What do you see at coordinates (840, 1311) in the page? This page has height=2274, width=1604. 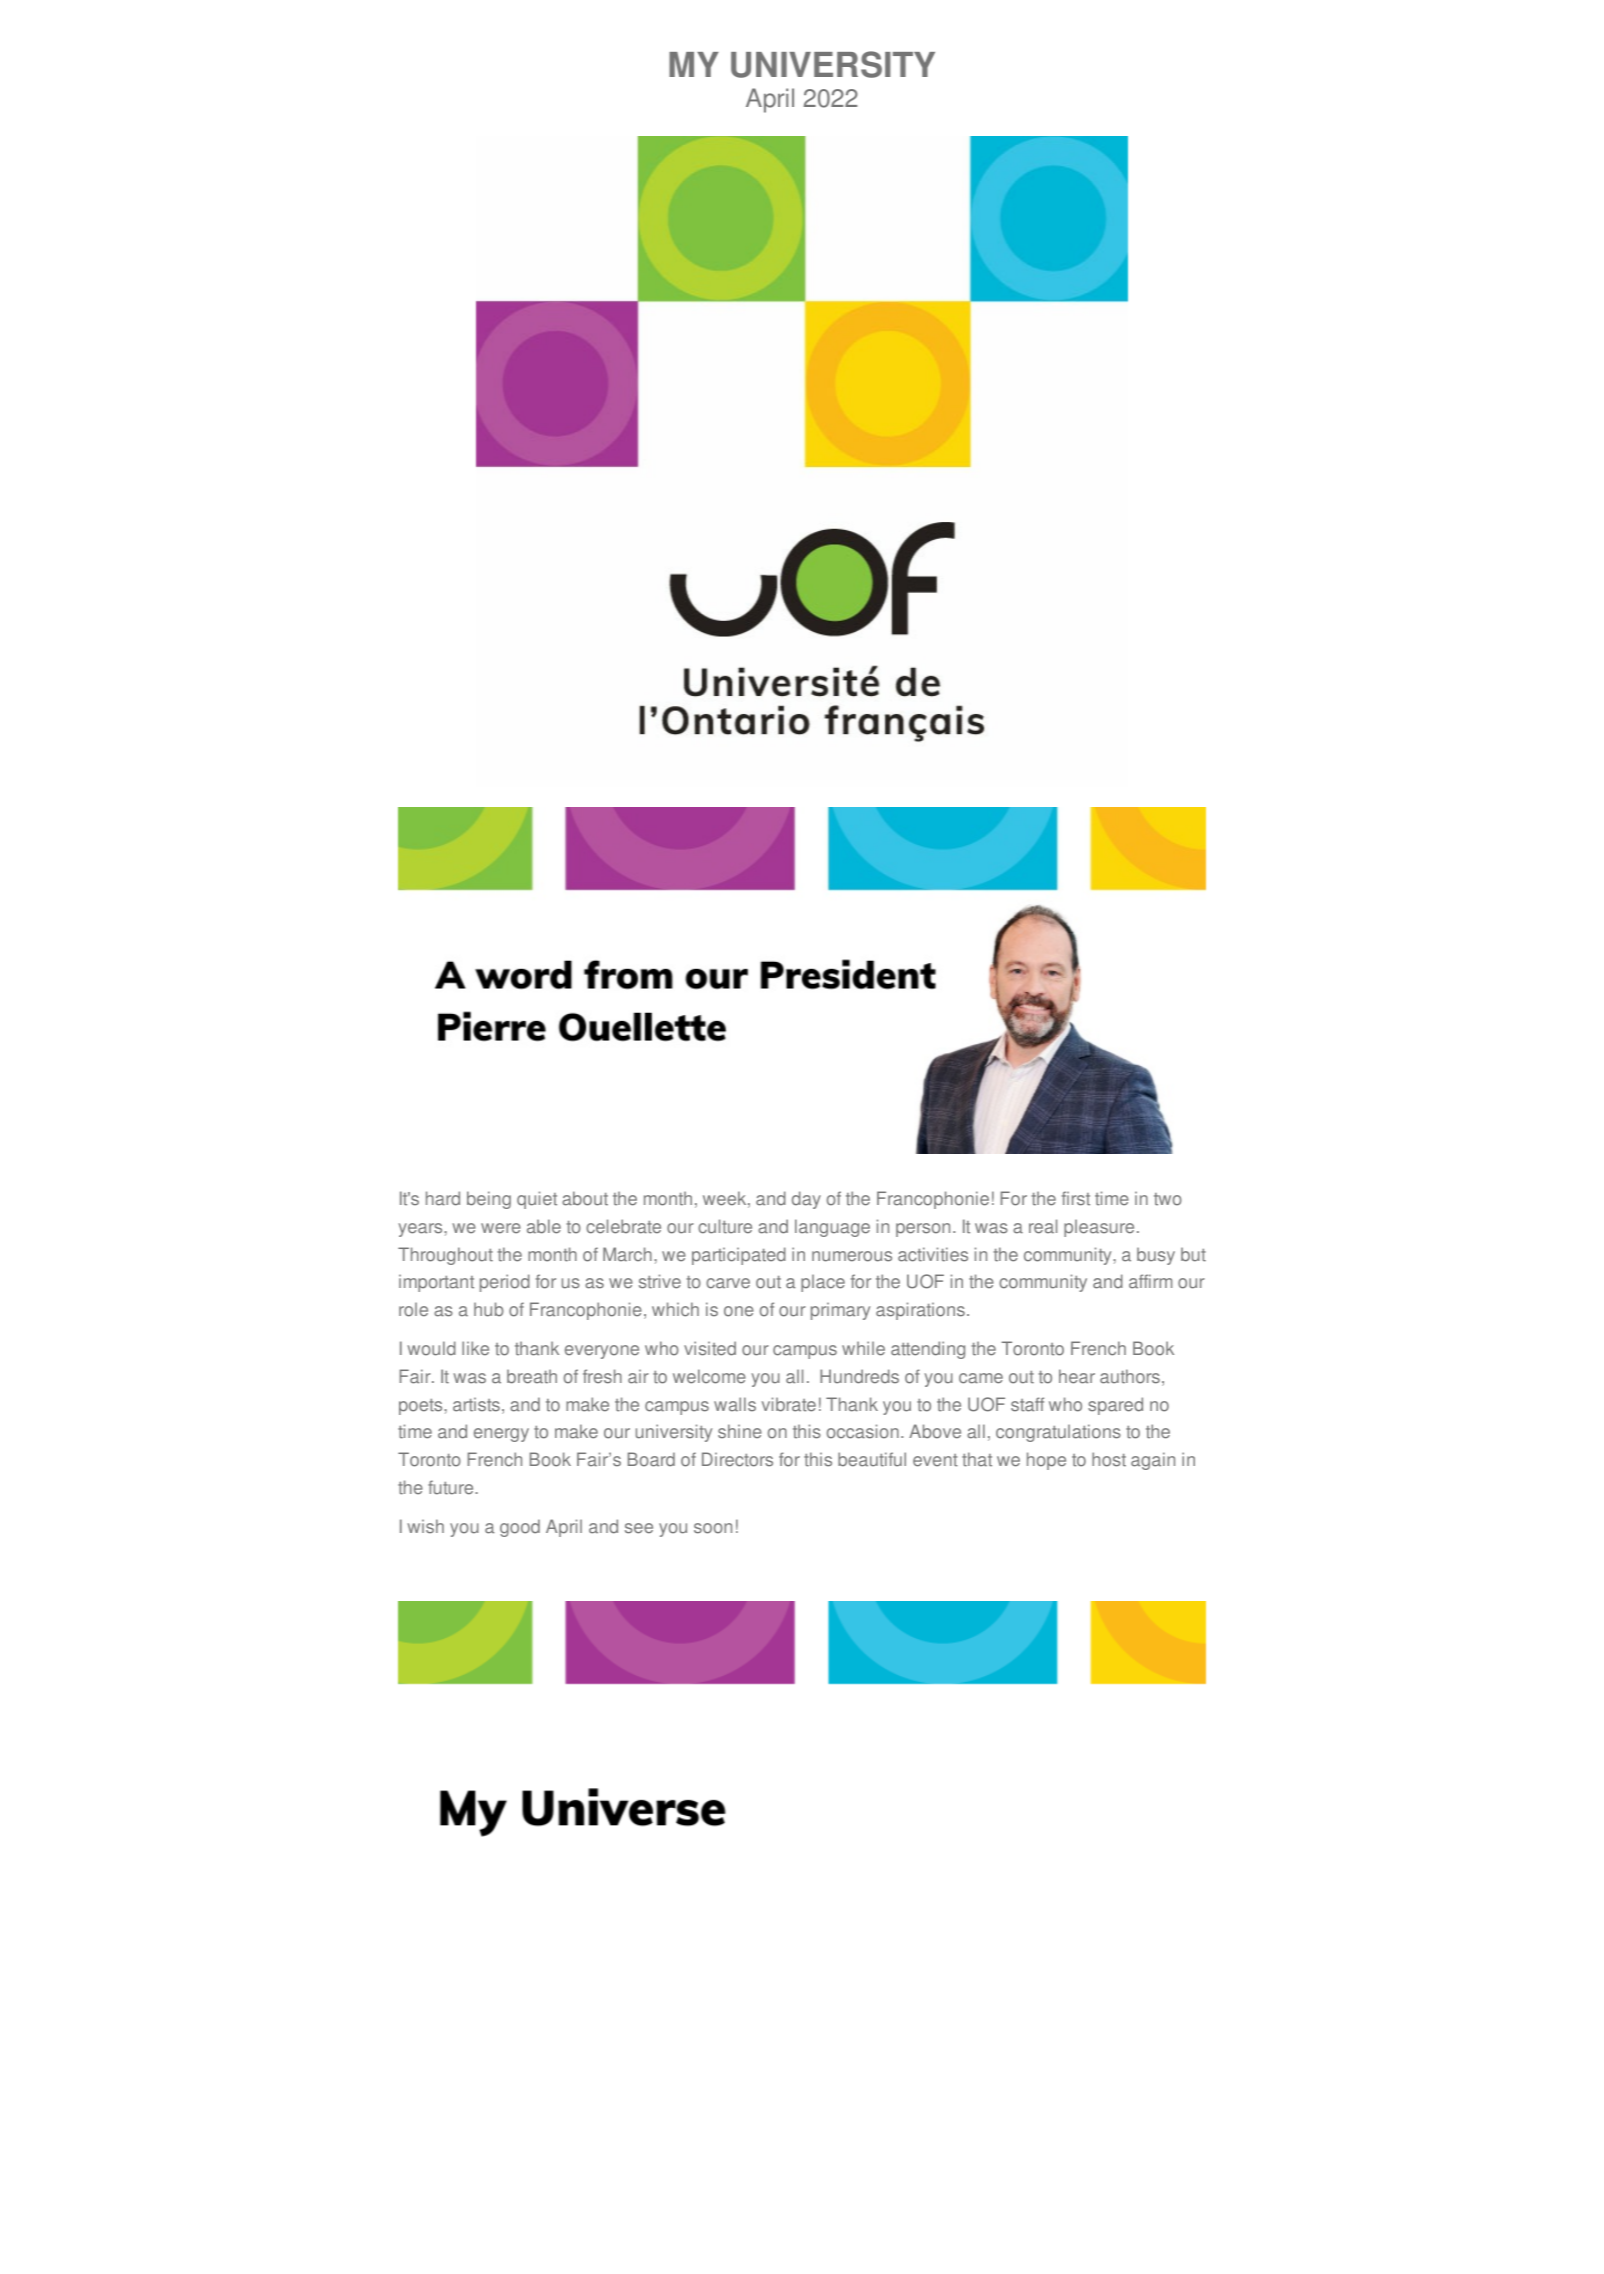 I see `primary` at bounding box center [840, 1311].
